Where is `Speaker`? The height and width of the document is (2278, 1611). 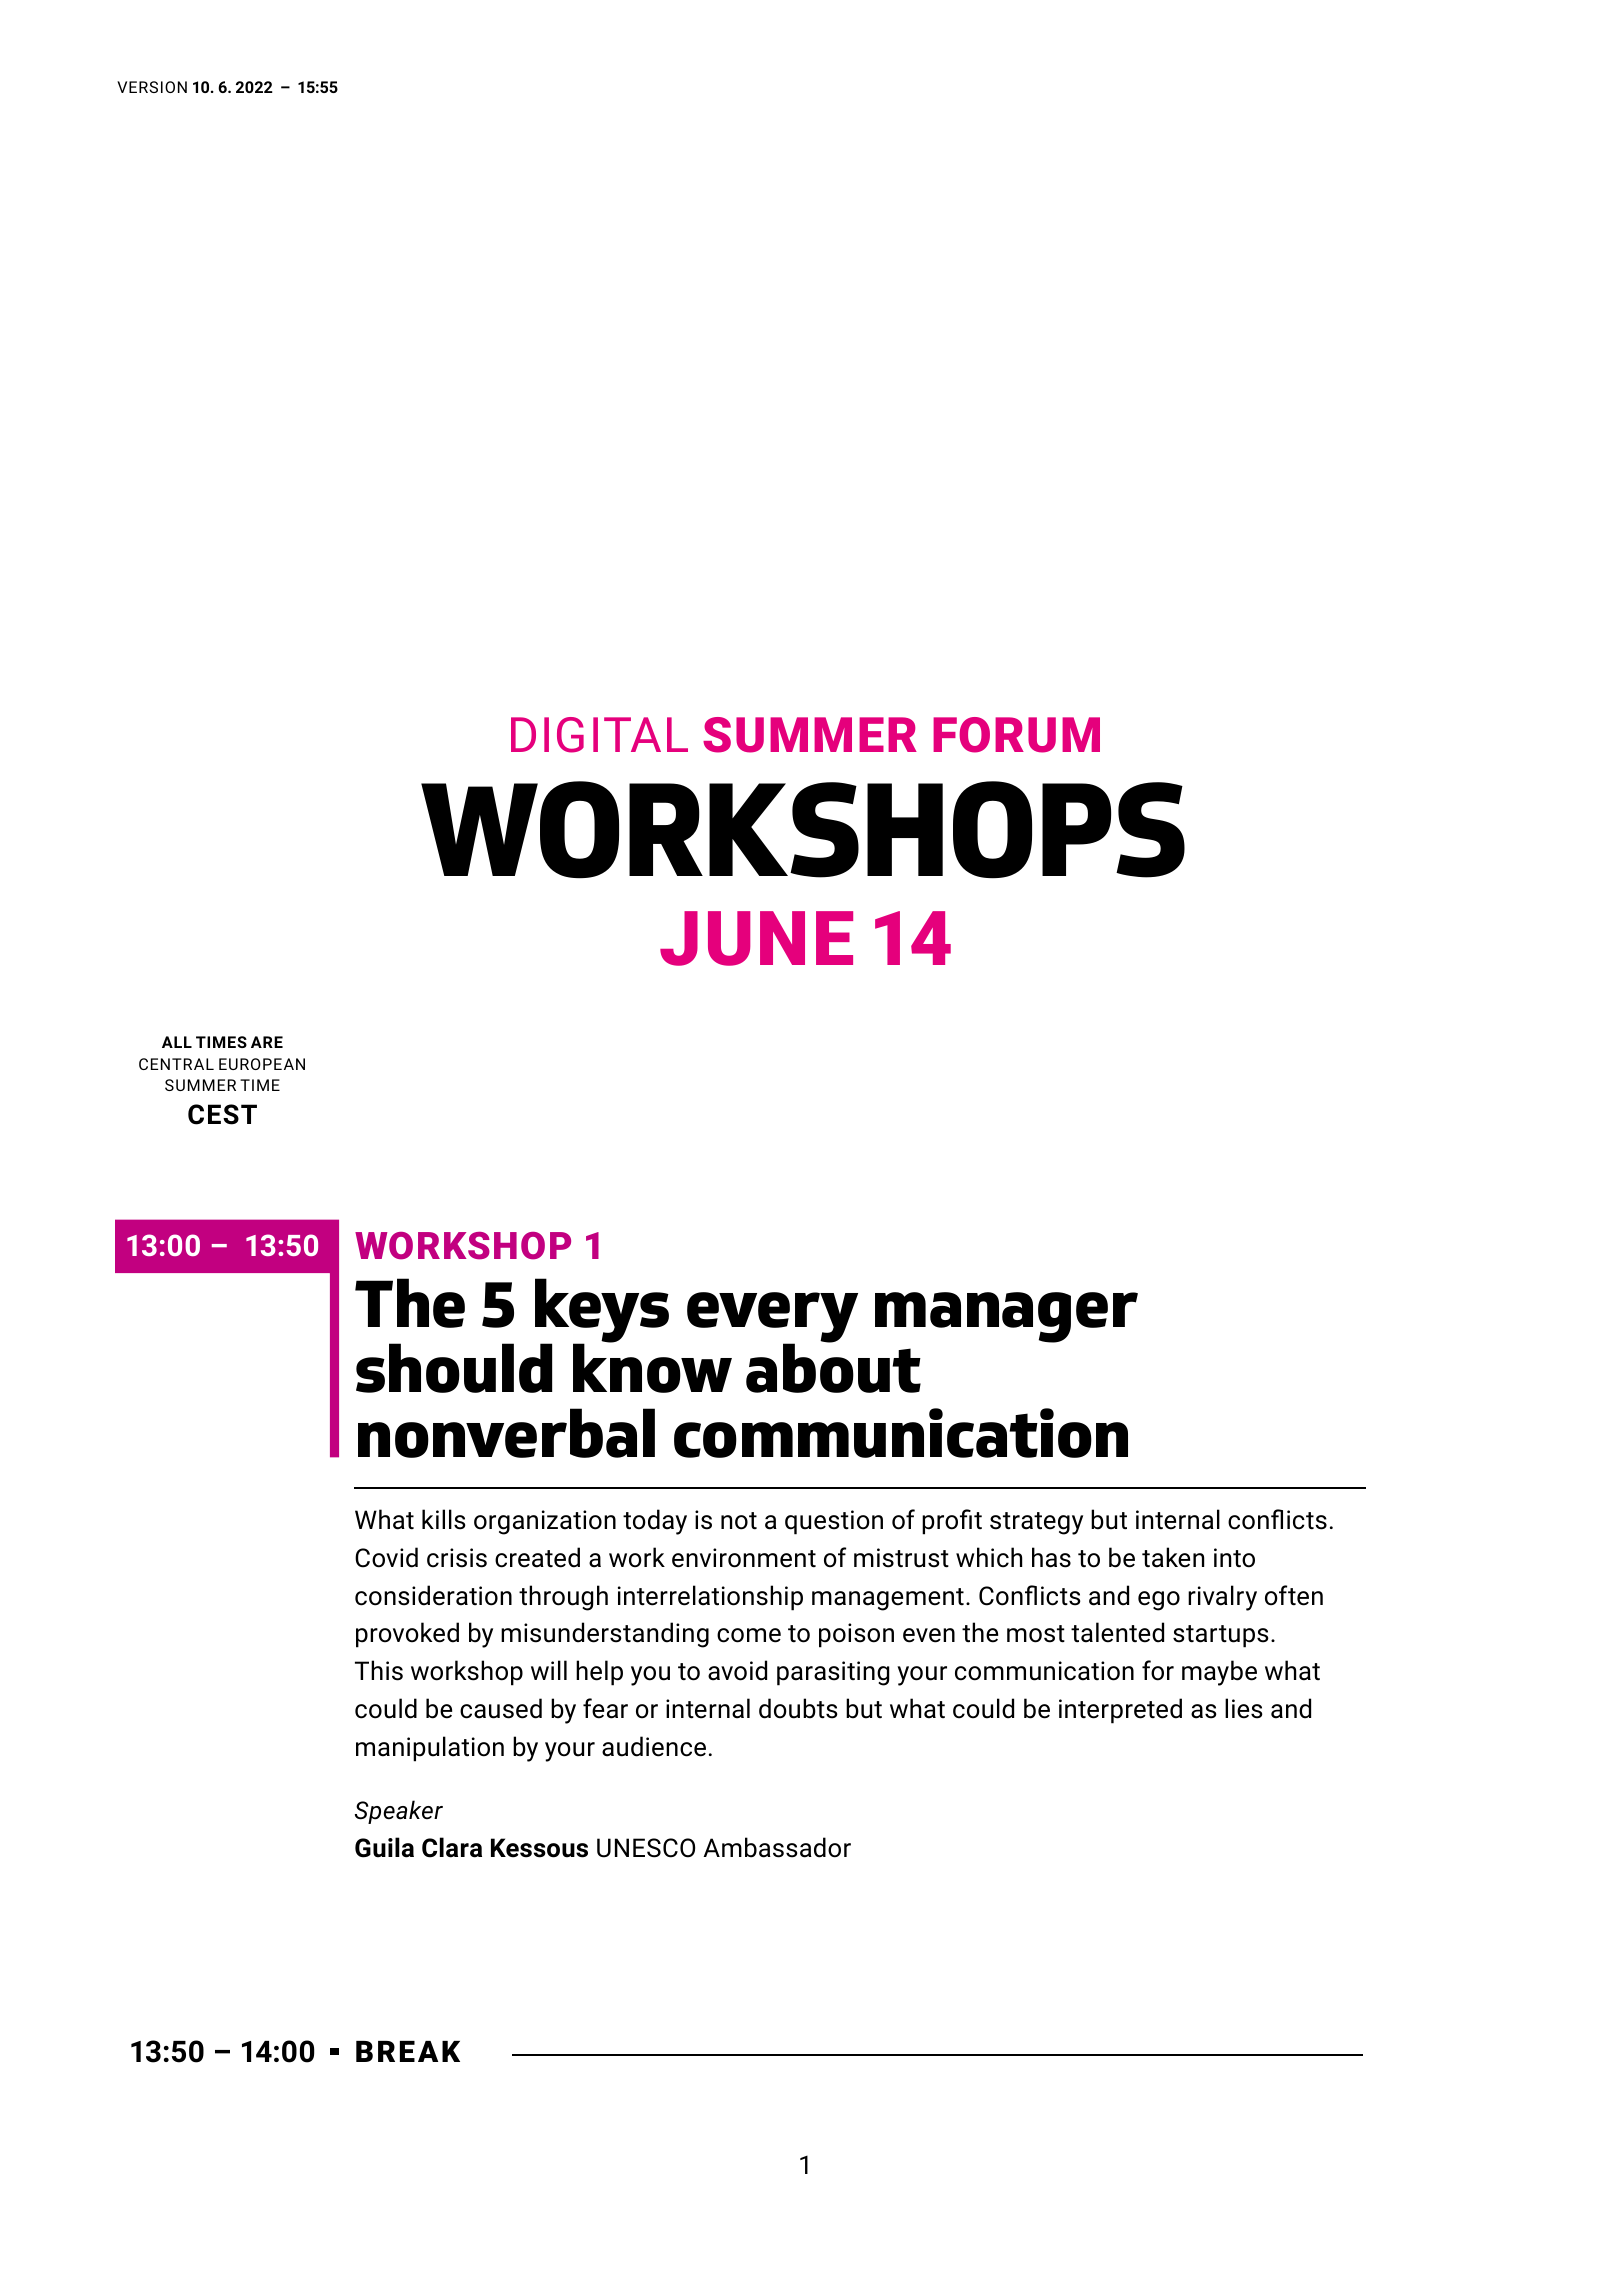
Speaker is located at coordinates (399, 1812).
